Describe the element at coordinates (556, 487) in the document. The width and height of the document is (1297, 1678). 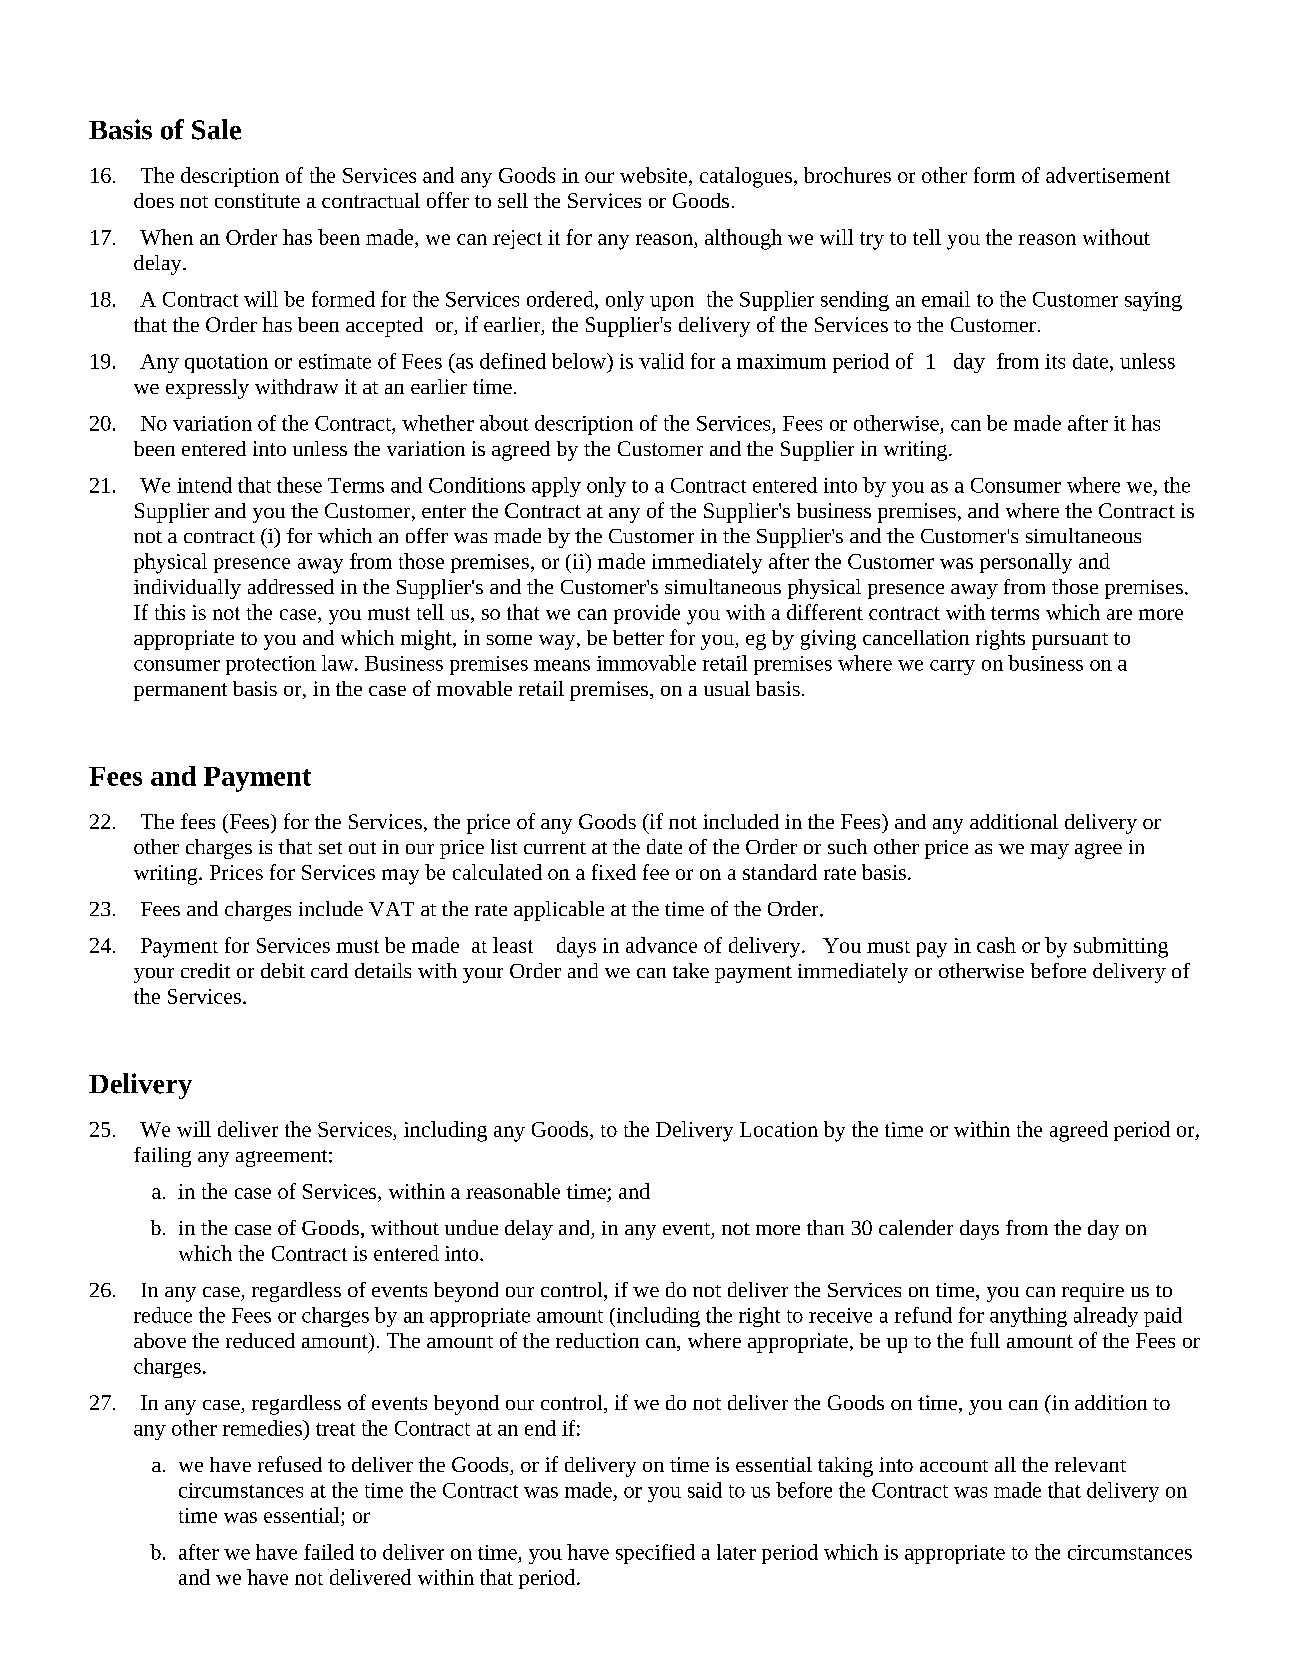
I see `apply` at that location.
